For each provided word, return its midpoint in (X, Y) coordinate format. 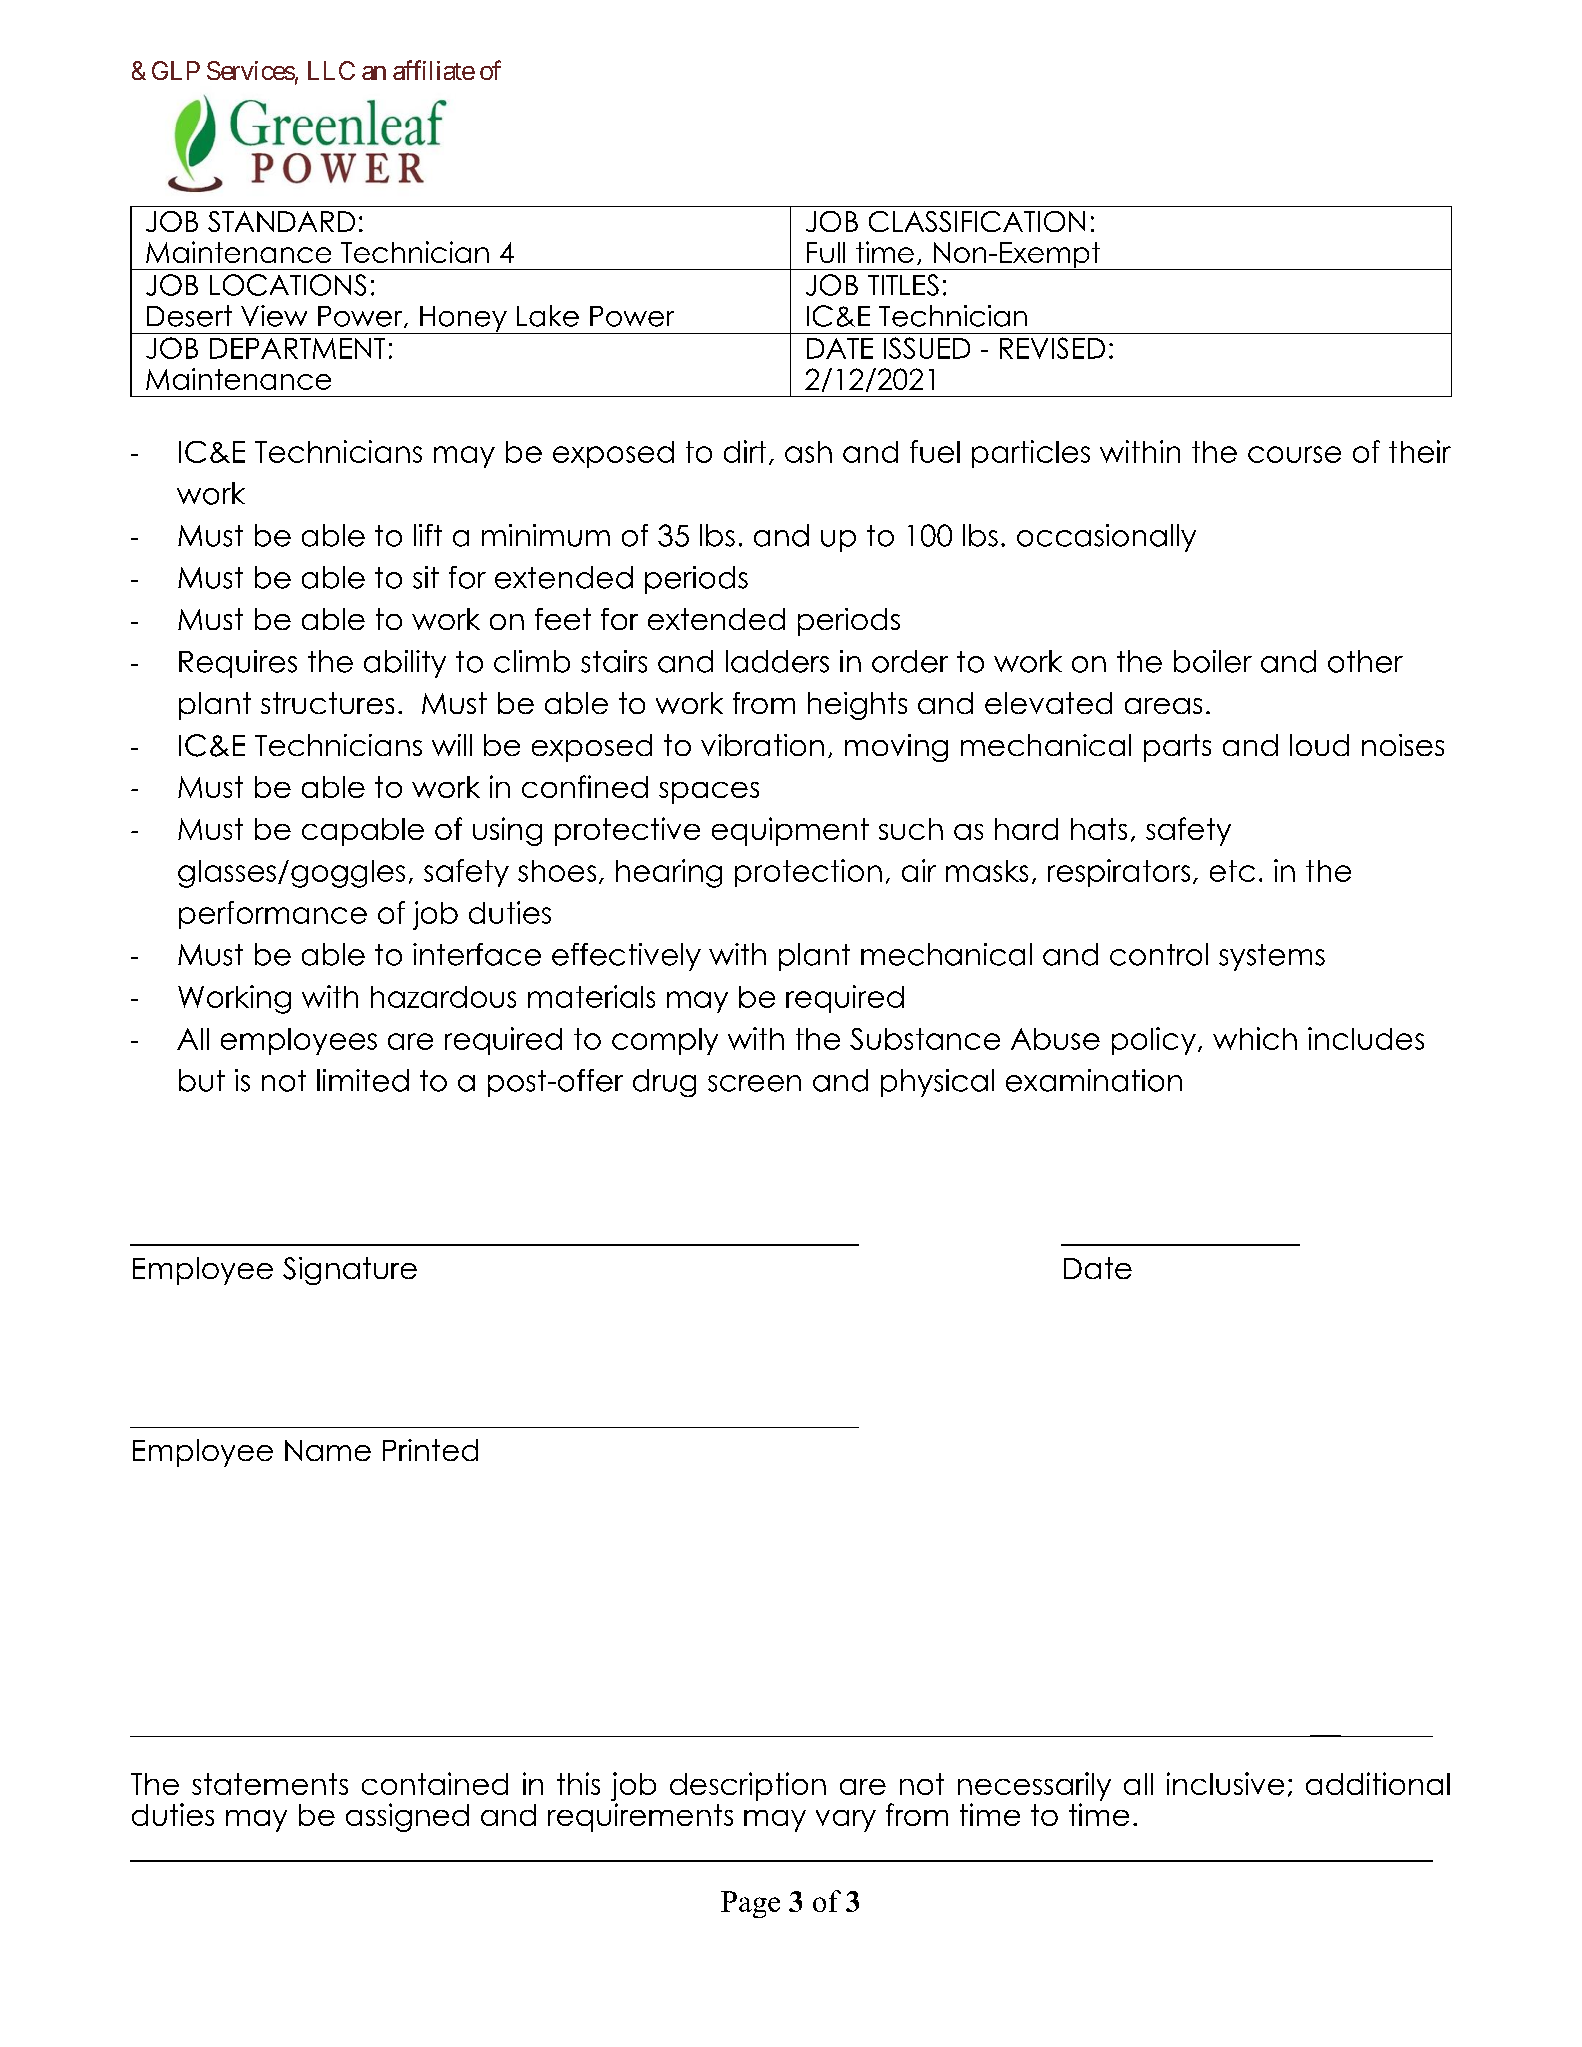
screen (754, 1083)
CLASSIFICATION (977, 221)
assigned (407, 1817)
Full (826, 252)
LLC (331, 70)
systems (1272, 957)
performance (273, 915)
